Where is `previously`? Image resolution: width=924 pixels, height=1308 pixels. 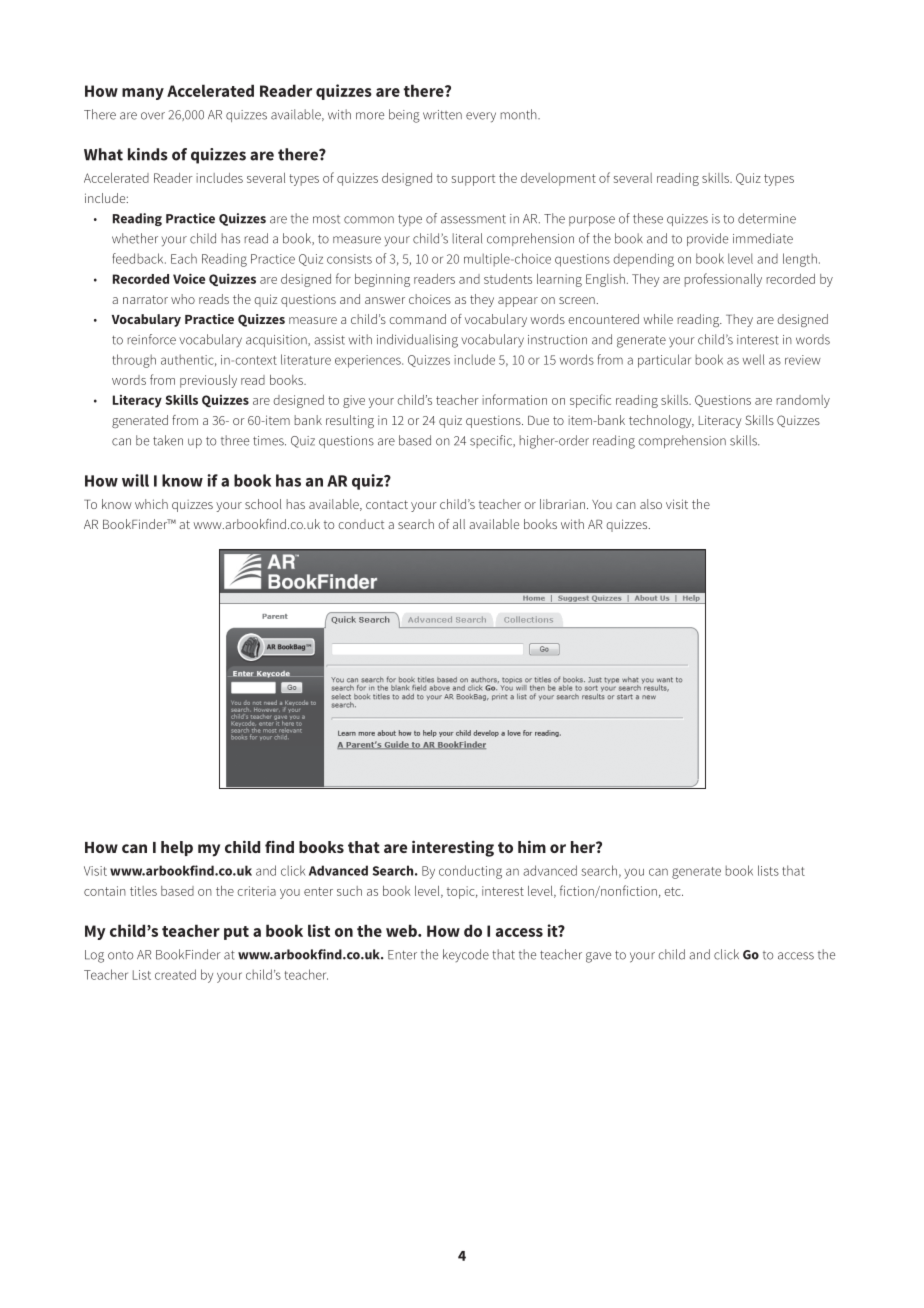 previously is located at coordinates (208, 381).
